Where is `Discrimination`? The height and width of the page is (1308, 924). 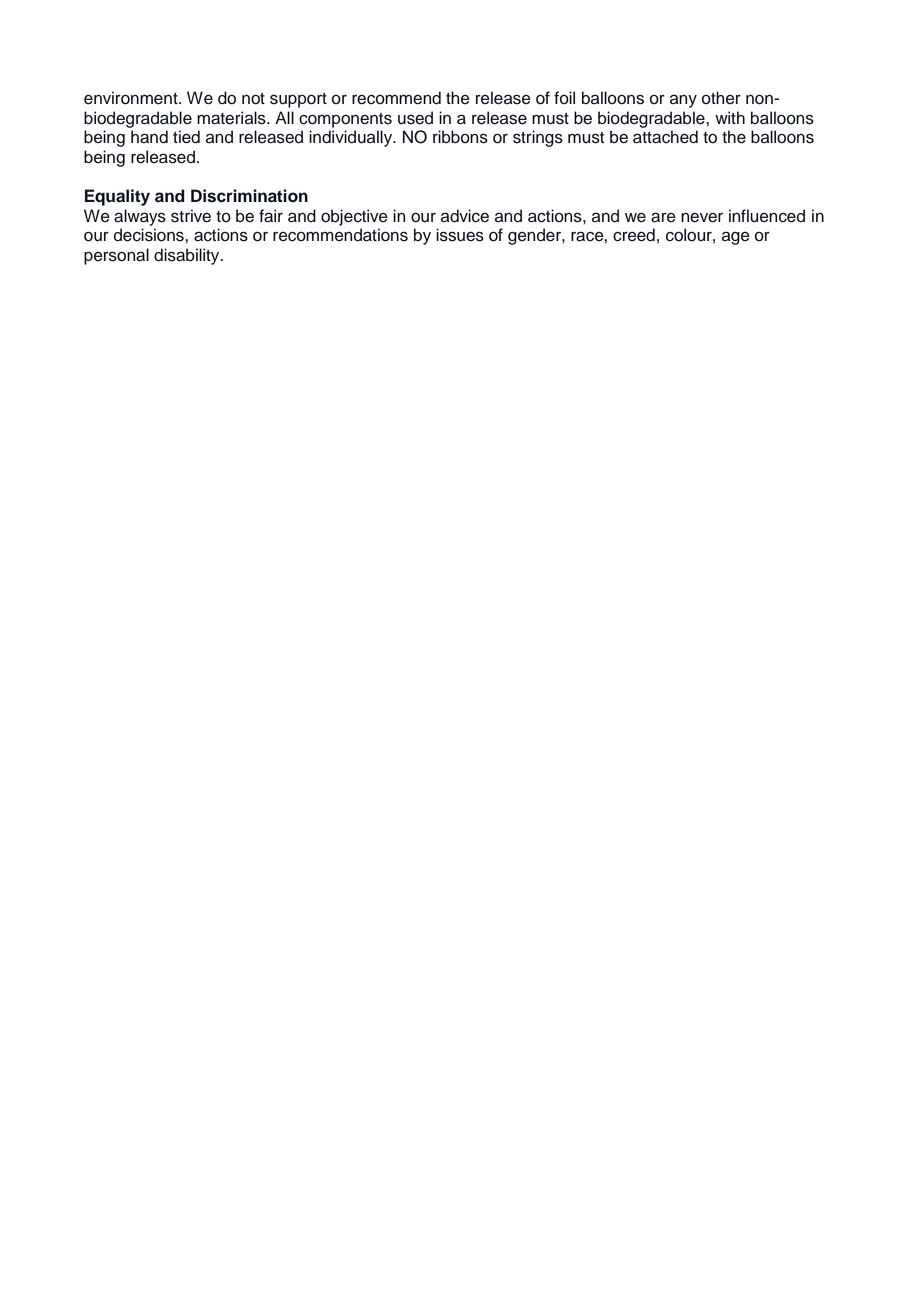 Discrimination is located at coordinates (249, 196).
